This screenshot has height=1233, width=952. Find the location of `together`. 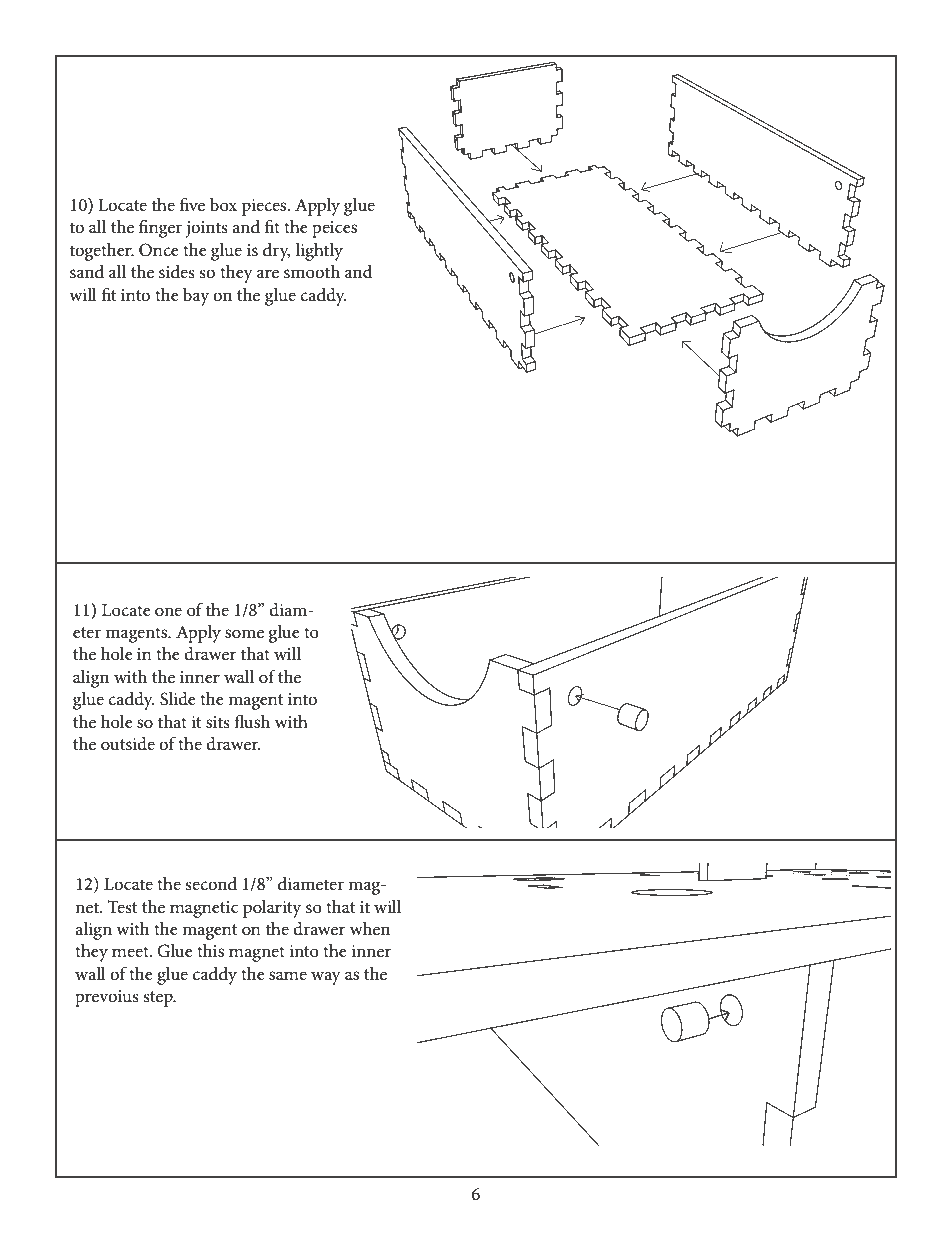

together is located at coordinates (102, 252).
